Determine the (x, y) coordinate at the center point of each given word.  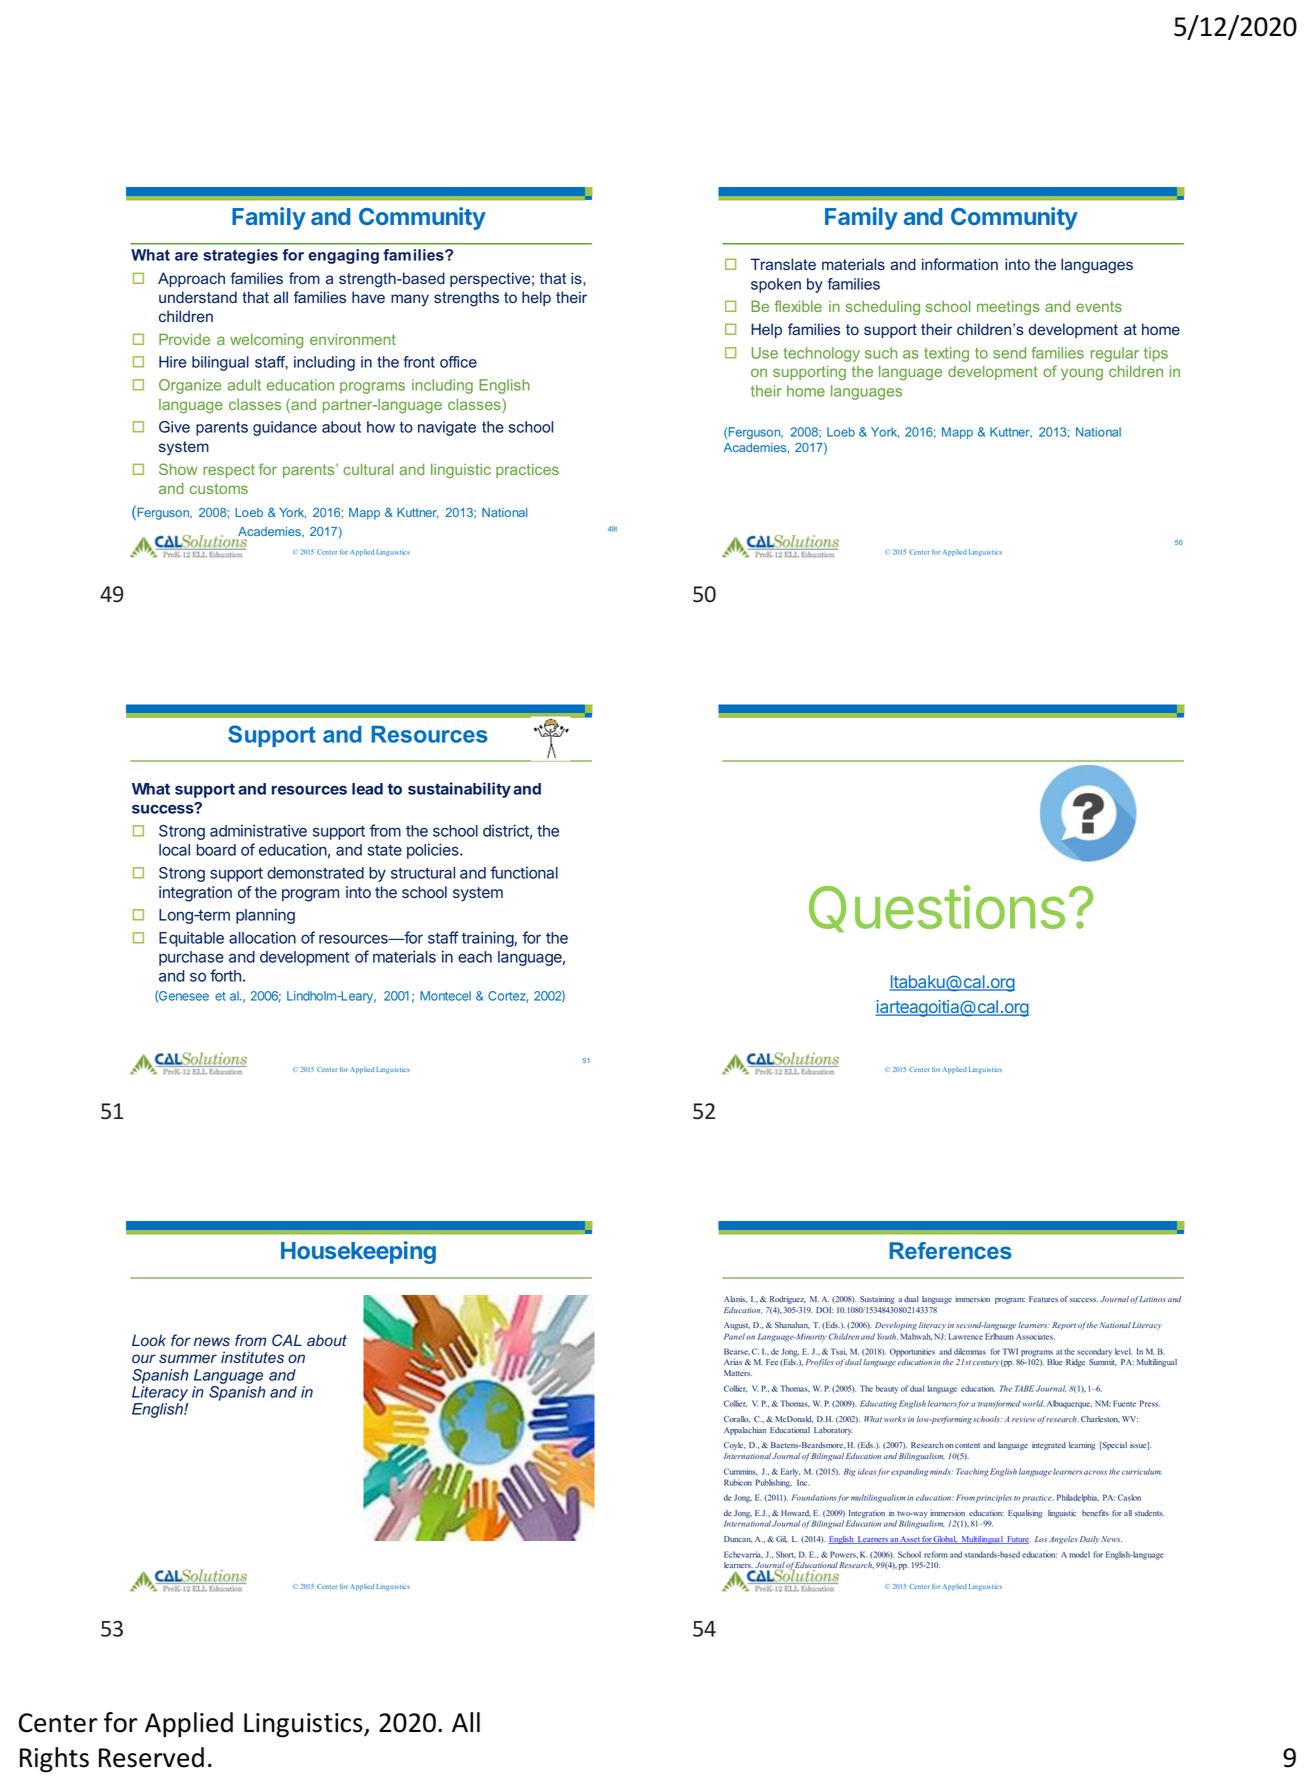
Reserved (151, 1757)
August (737, 1326)
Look (149, 1340)
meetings (1008, 308)
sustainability (459, 790)
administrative (258, 830)
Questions (937, 909)
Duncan (738, 1539)
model (1079, 1554)
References (950, 1250)
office (458, 362)
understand (198, 297)
